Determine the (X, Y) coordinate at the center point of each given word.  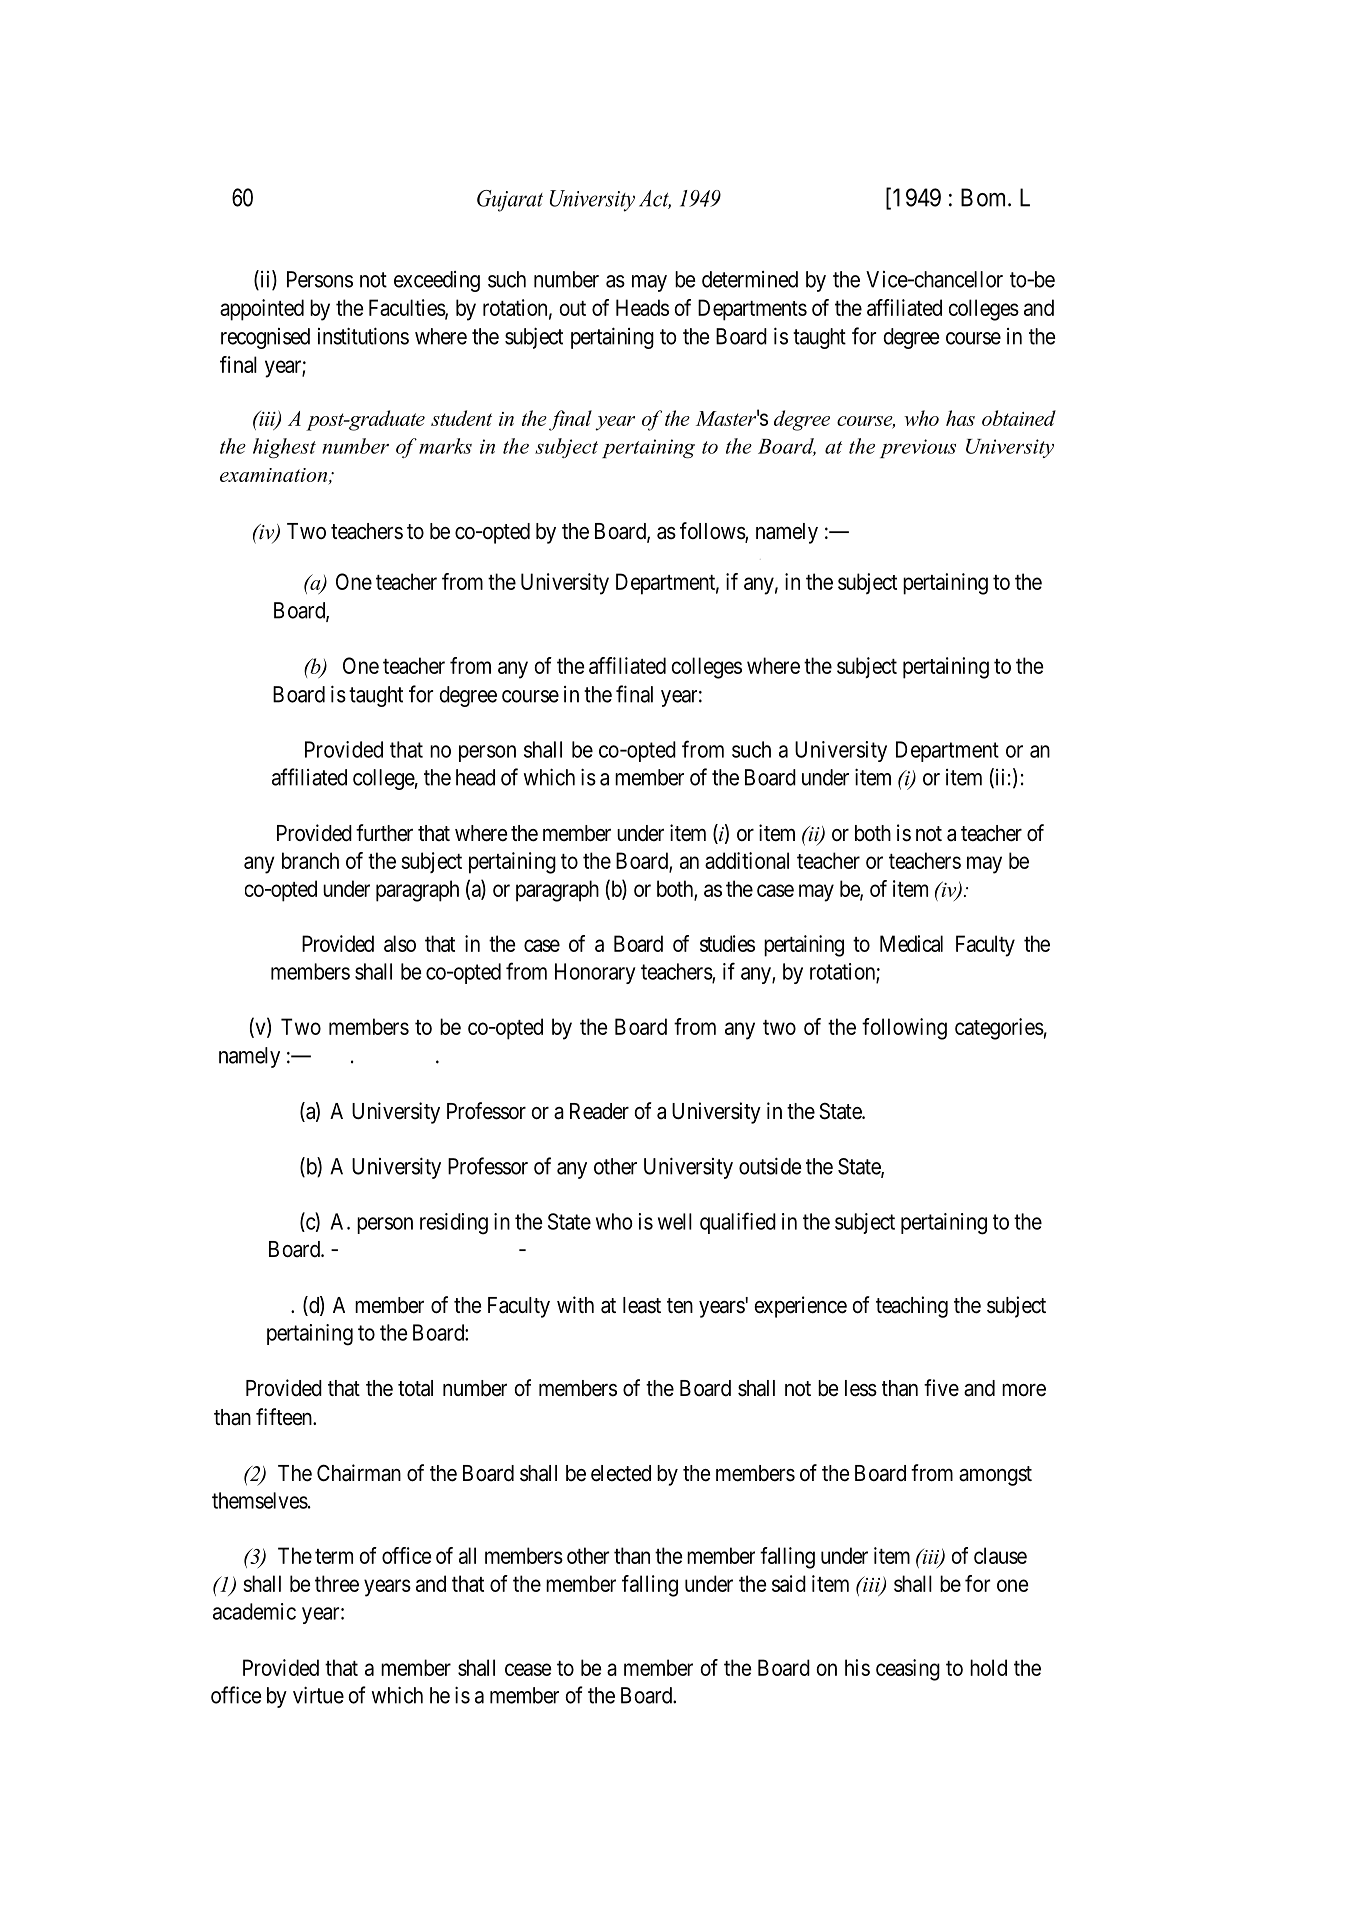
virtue (318, 1695)
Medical (911, 943)
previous (918, 448)
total (415, 1388)
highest (284, 448)
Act (655, 199)
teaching (912, 1307)
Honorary (595, 973)
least (642, 1305)
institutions (363, 336)
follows (713, 532)
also (400, 943)
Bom (985, 197)
